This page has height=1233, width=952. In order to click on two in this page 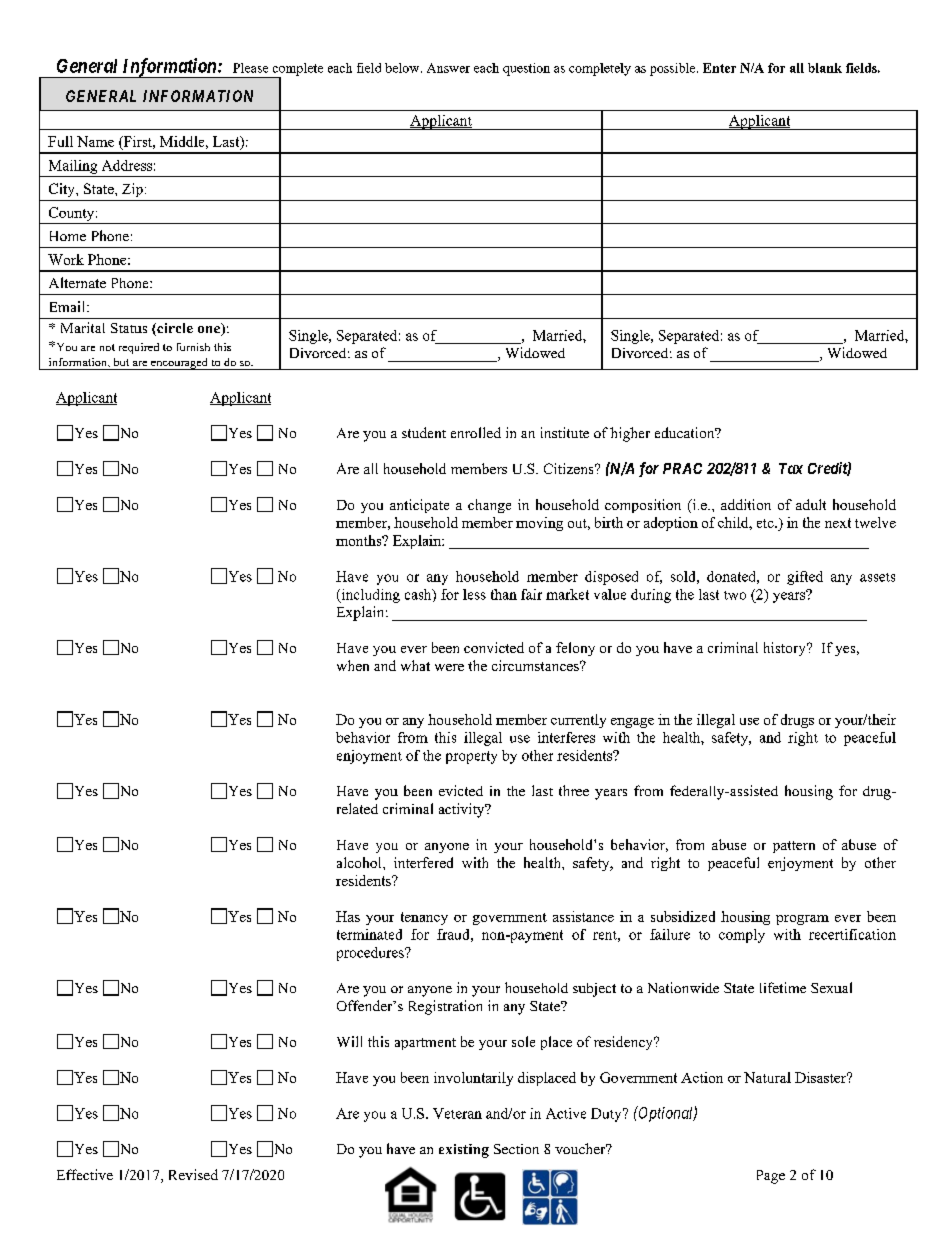, I will do `click(735, 595)`.
